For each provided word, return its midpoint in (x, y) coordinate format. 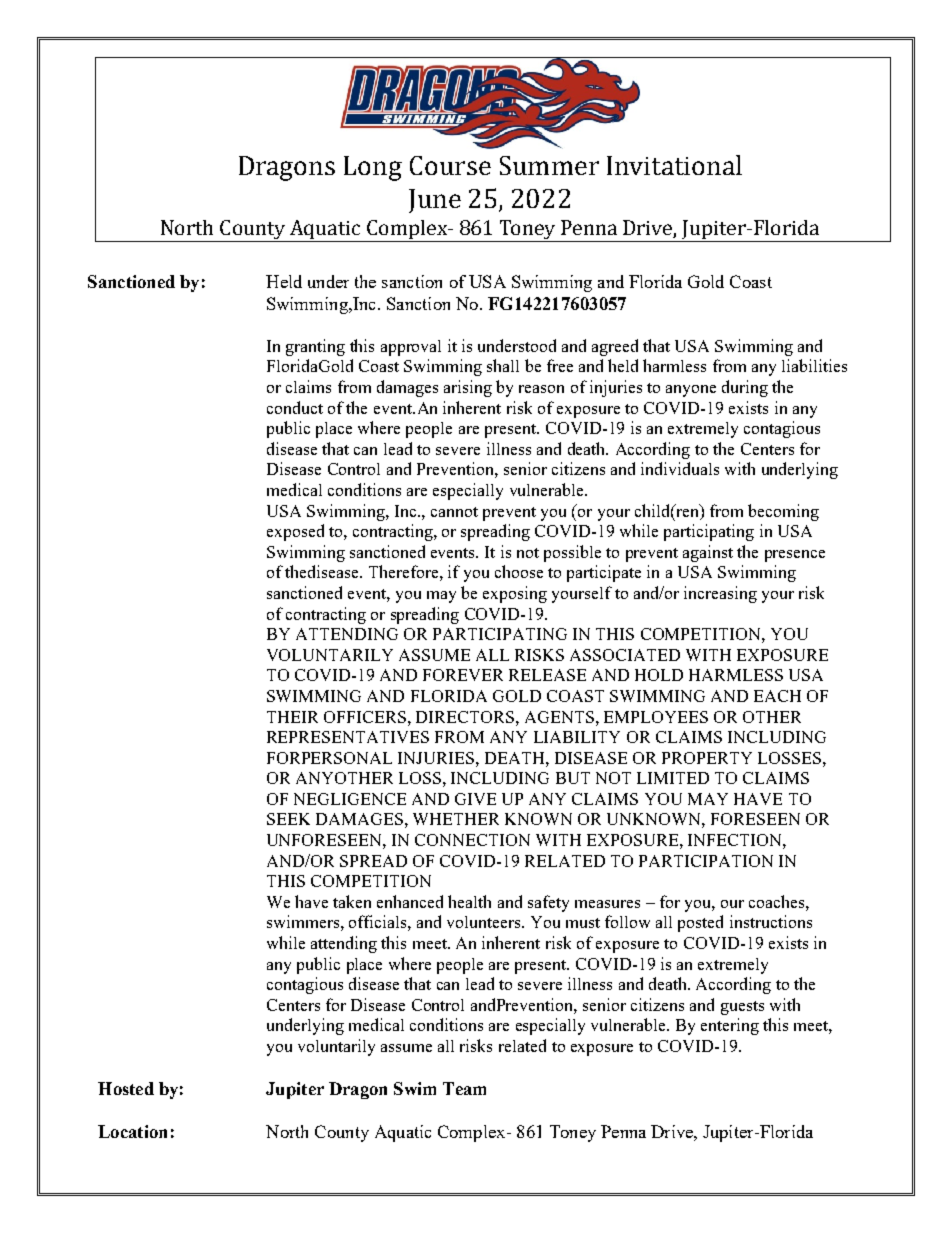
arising (468, 388)
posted (700, 923)
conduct (295, 407)
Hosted (126, 1088)
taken (352, 901)
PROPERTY (707, 758)
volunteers (485, 922)
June (435, 201)
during (745, 388)
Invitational (674, 165)
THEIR (292, 717)
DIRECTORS (466, 717)
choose (519, 571)
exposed (295, 532)
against (708, 553)
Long (373, 168)
